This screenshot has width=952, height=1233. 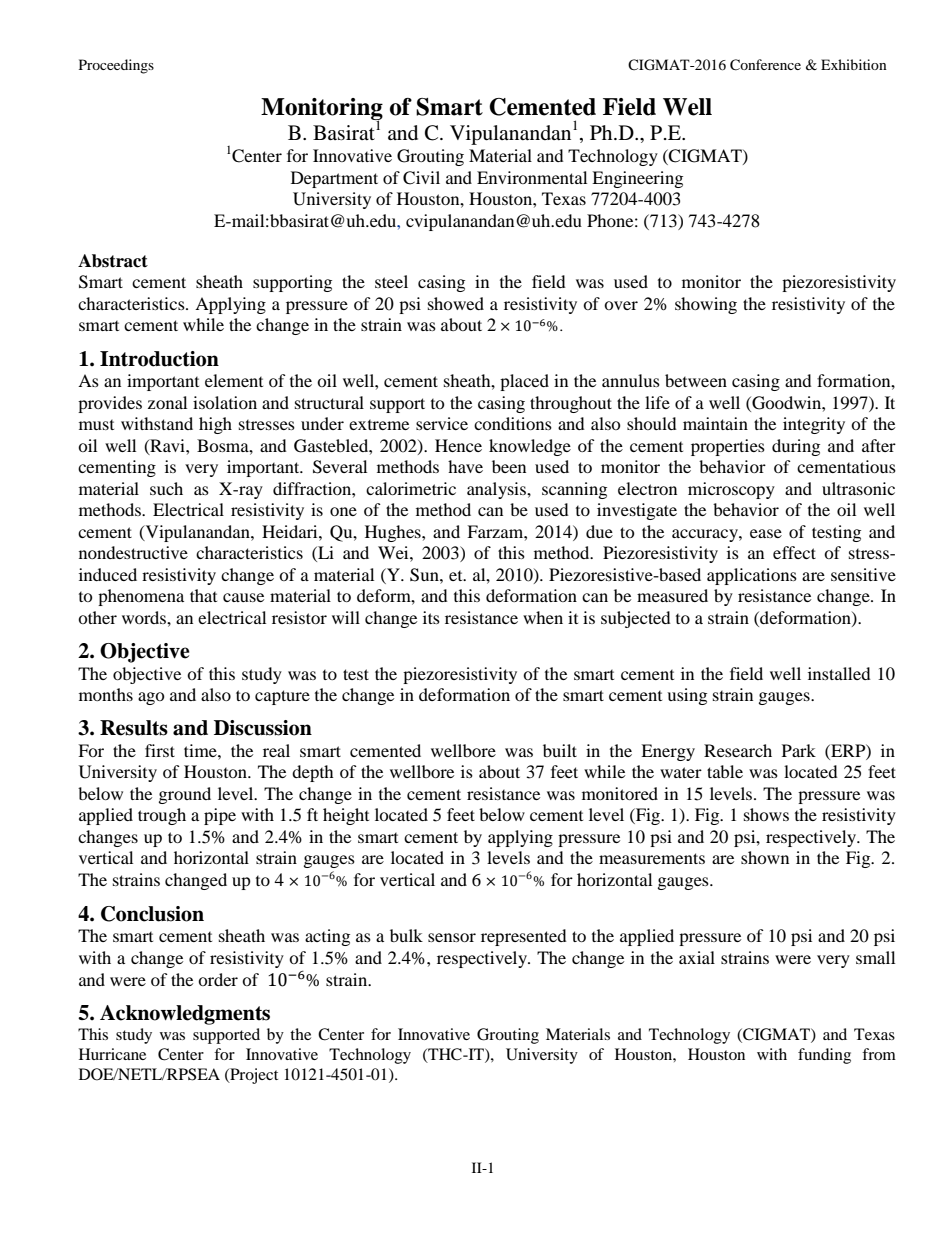 I want to click on shows, so click(x=766, y=814).
